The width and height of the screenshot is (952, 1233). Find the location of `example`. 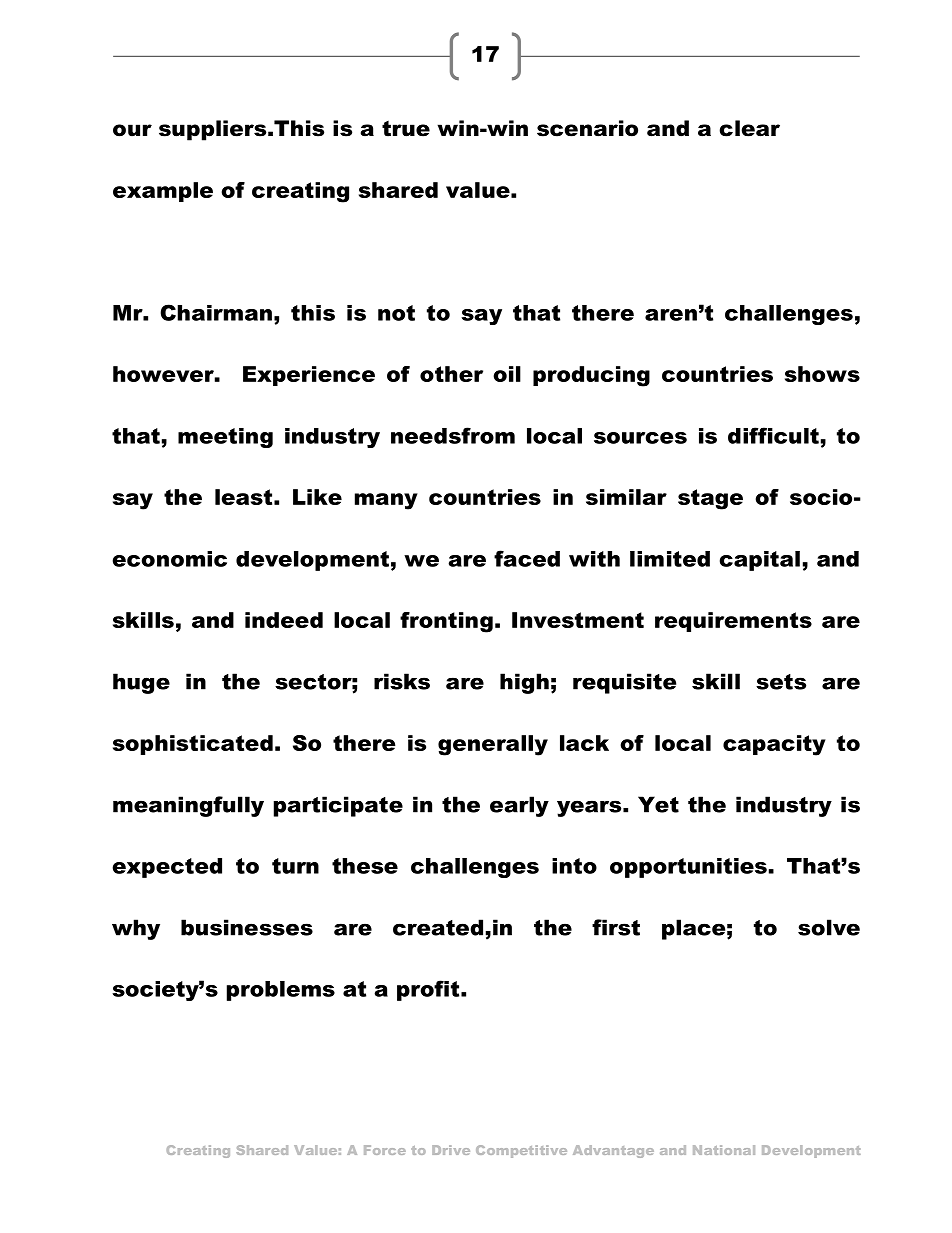

example is located at coordinates (163, 192).
